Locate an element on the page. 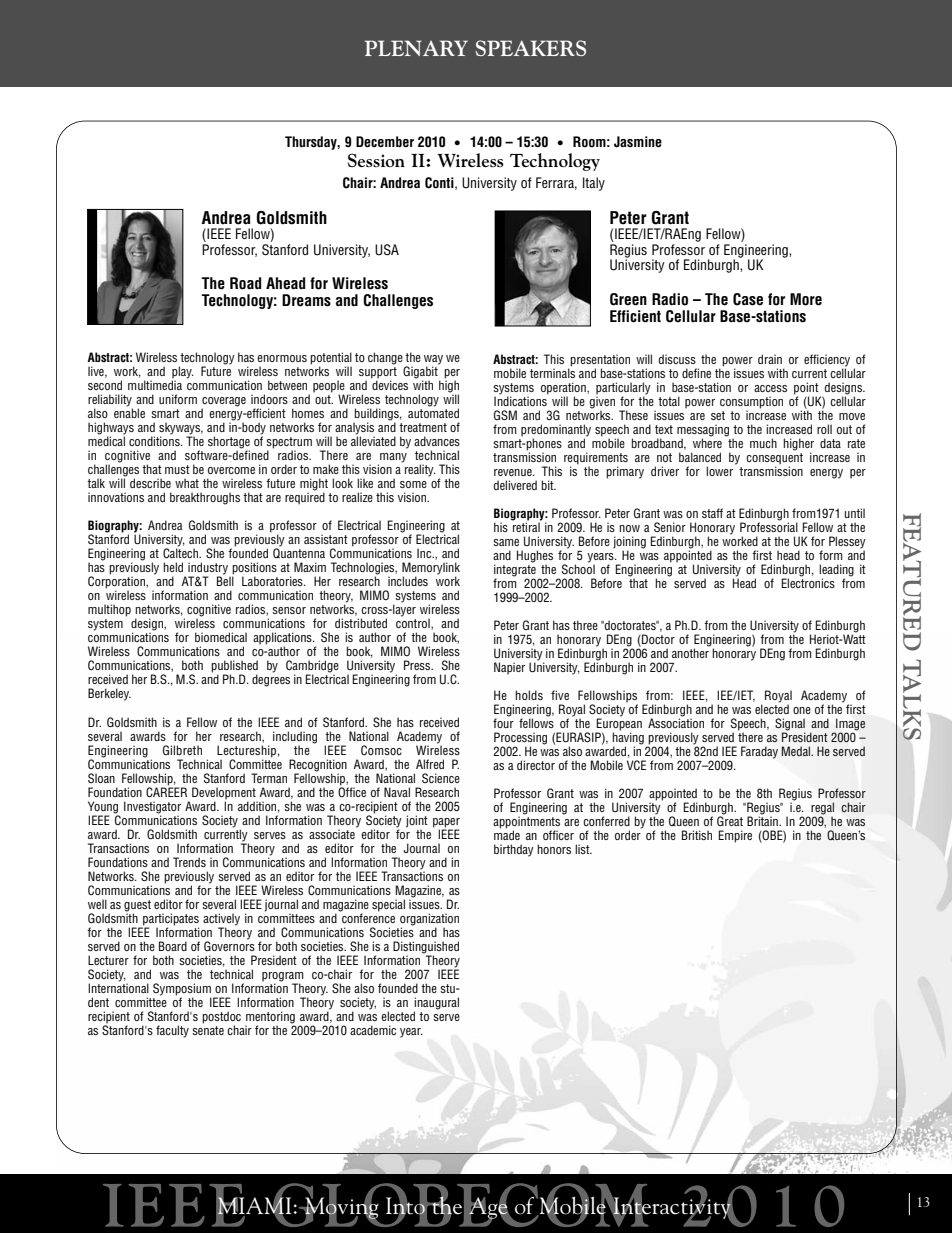 This page has height=1233, width=952. inaugural is located at coordinates (436, 1004).
